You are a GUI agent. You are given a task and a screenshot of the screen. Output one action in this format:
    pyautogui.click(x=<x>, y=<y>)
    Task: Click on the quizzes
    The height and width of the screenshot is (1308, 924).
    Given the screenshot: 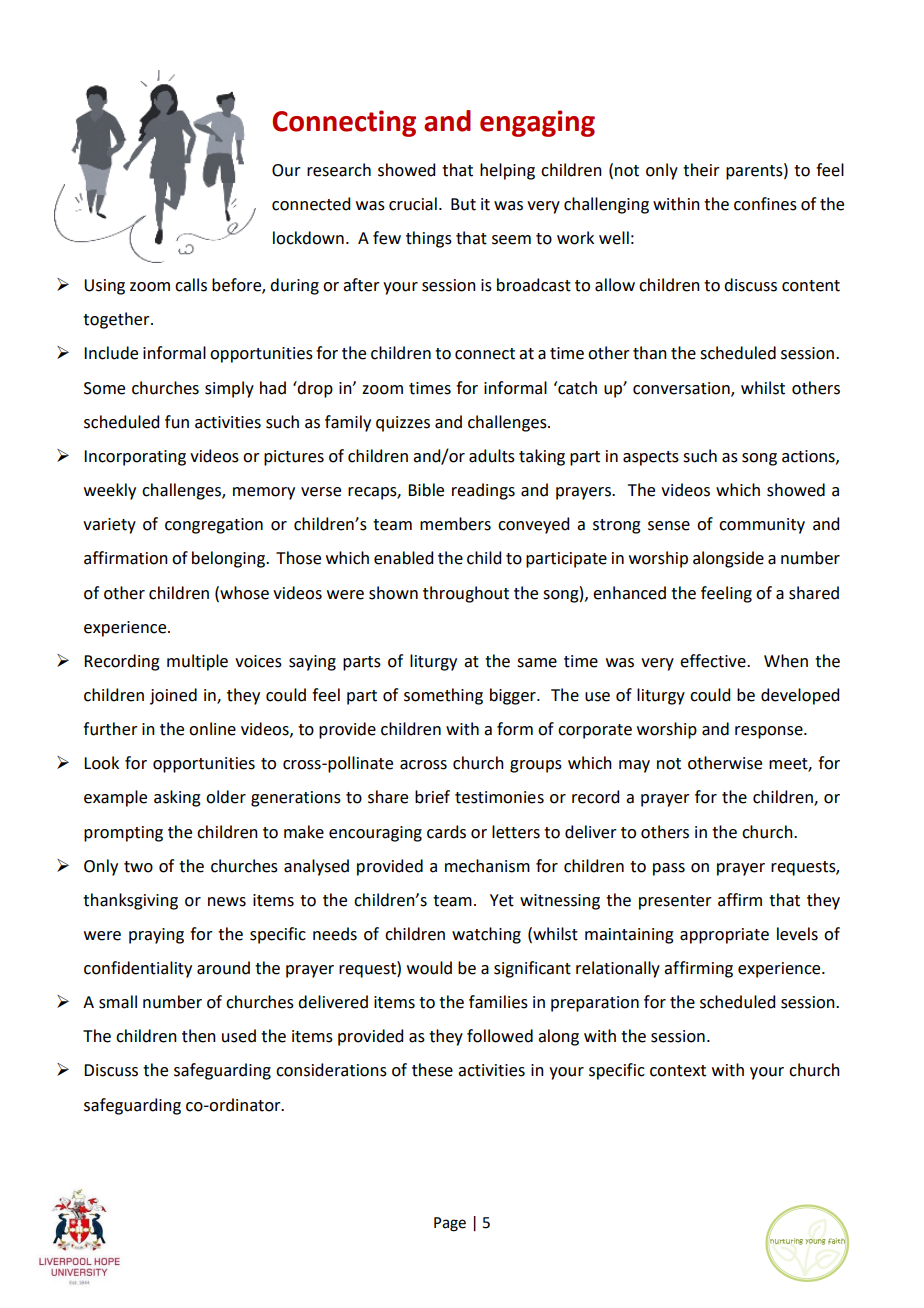 What is the action you would take?
    pyautogui.click(x=403, y=424)
